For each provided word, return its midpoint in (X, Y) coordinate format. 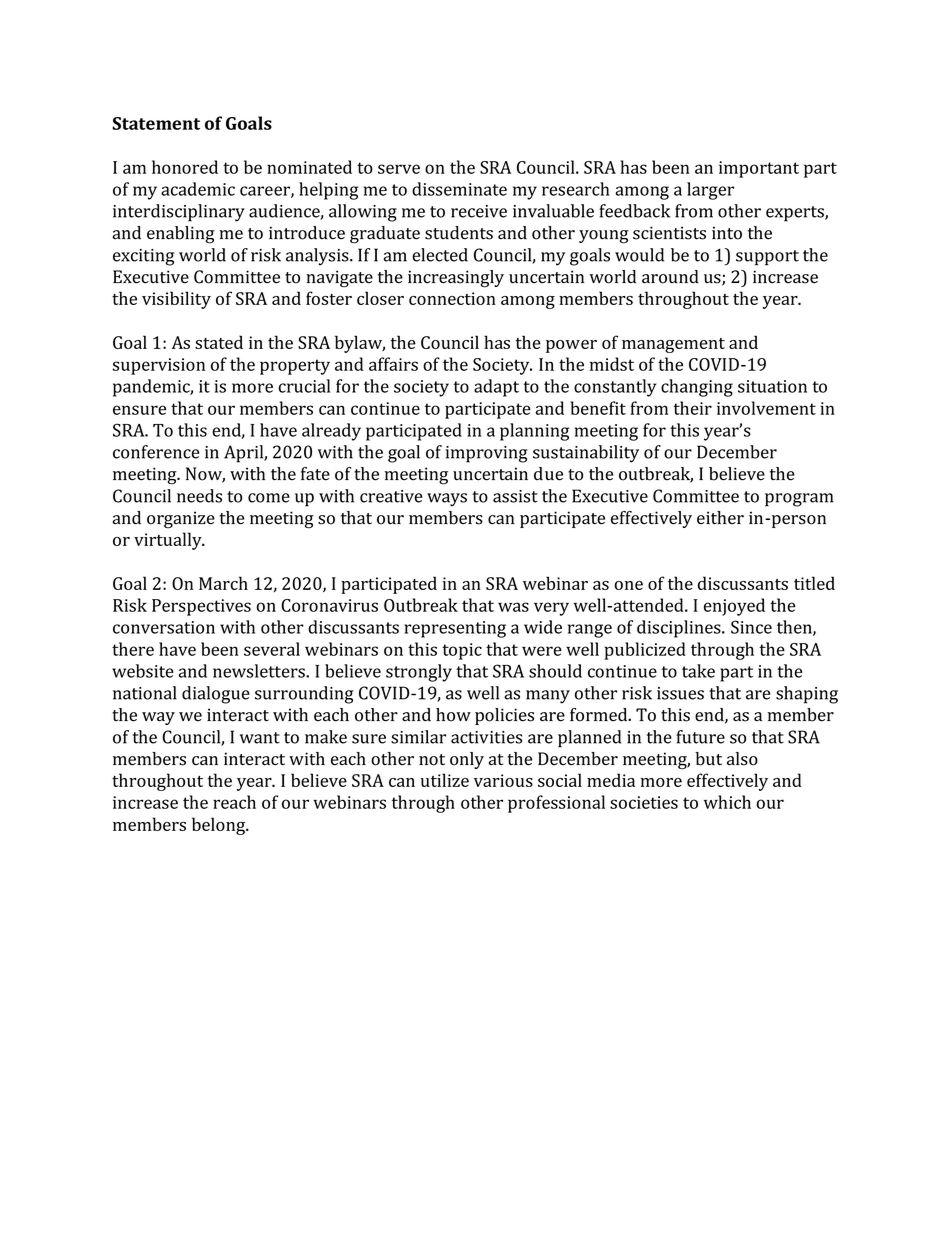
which (727, 802)
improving (487, 454)
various (503, 780)
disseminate (459, 189)
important (759, 169)
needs (199, 496)
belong (220, 826)
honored (185, 167)
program (799, 500)
